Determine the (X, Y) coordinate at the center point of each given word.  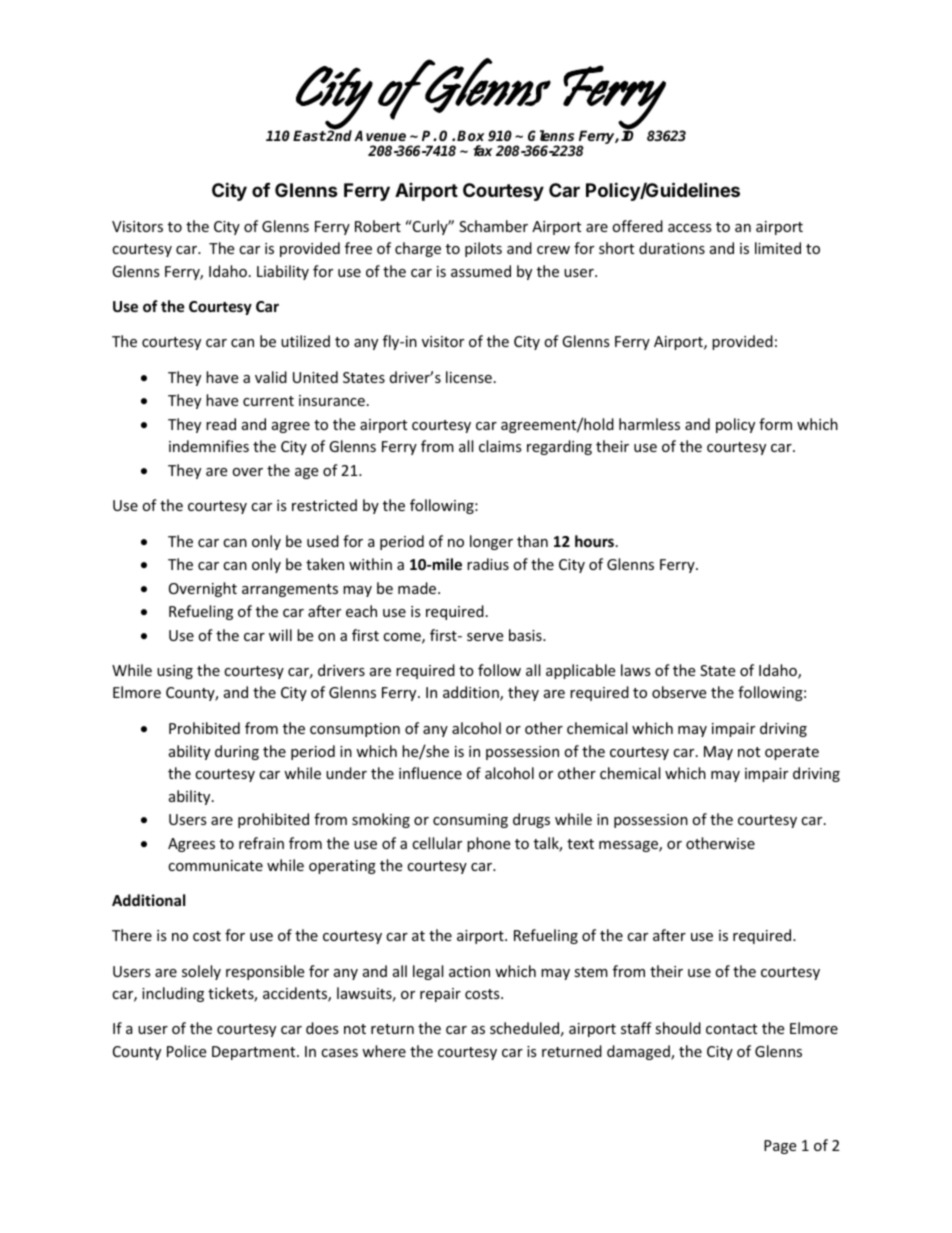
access (690, 228)
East (309, 135)
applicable (580, 671)
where (384, 1051)
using (175, 672)
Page (780, 1147)
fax (483, 150)
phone (488, 844)
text (580, 844)
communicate (215, 865)
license (469, 377)
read (221, 424)
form (775, 424)
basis (526, 635)
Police (186, 1051)
